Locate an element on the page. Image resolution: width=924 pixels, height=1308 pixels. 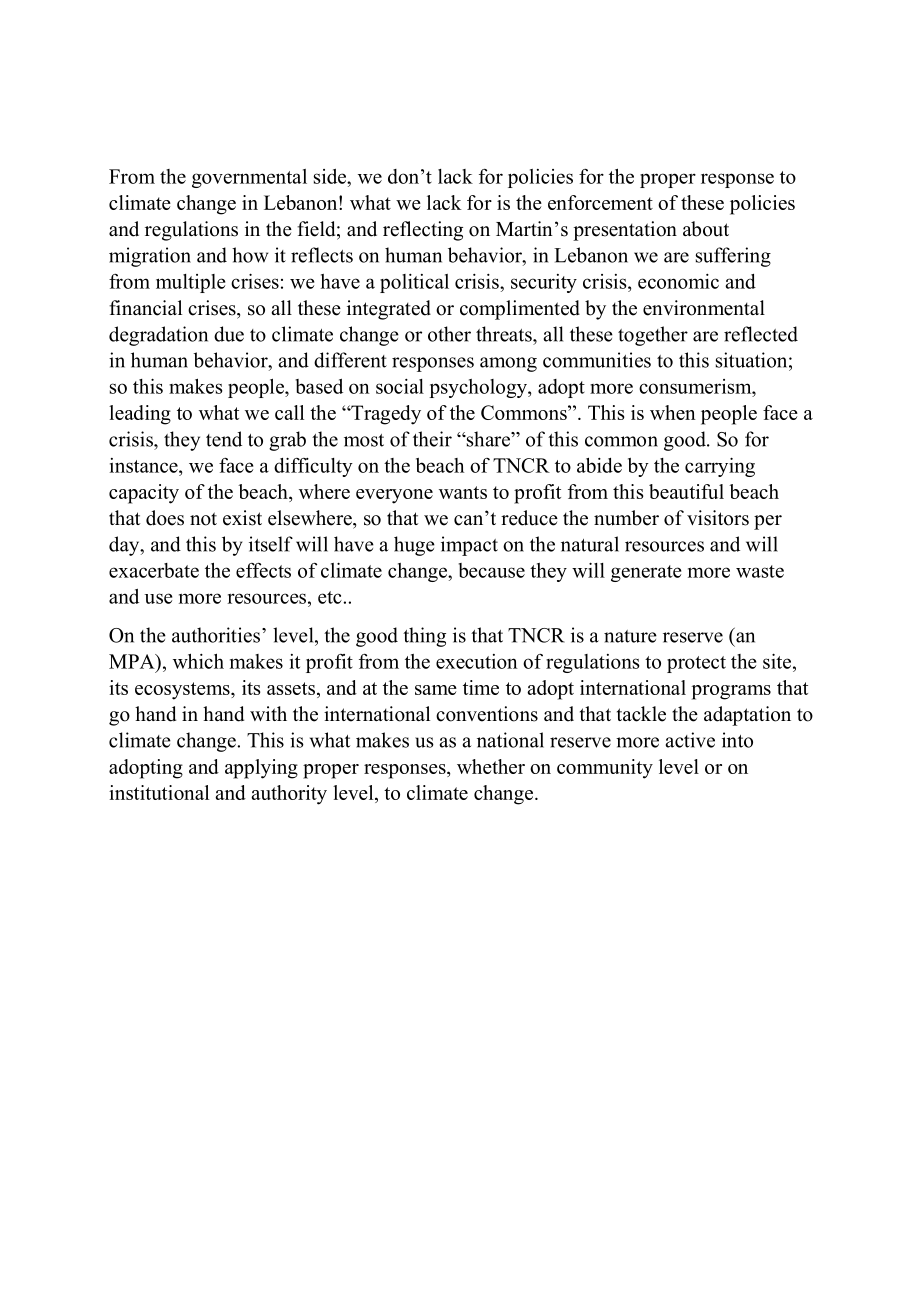
active is located at coordinates (690, 740).
